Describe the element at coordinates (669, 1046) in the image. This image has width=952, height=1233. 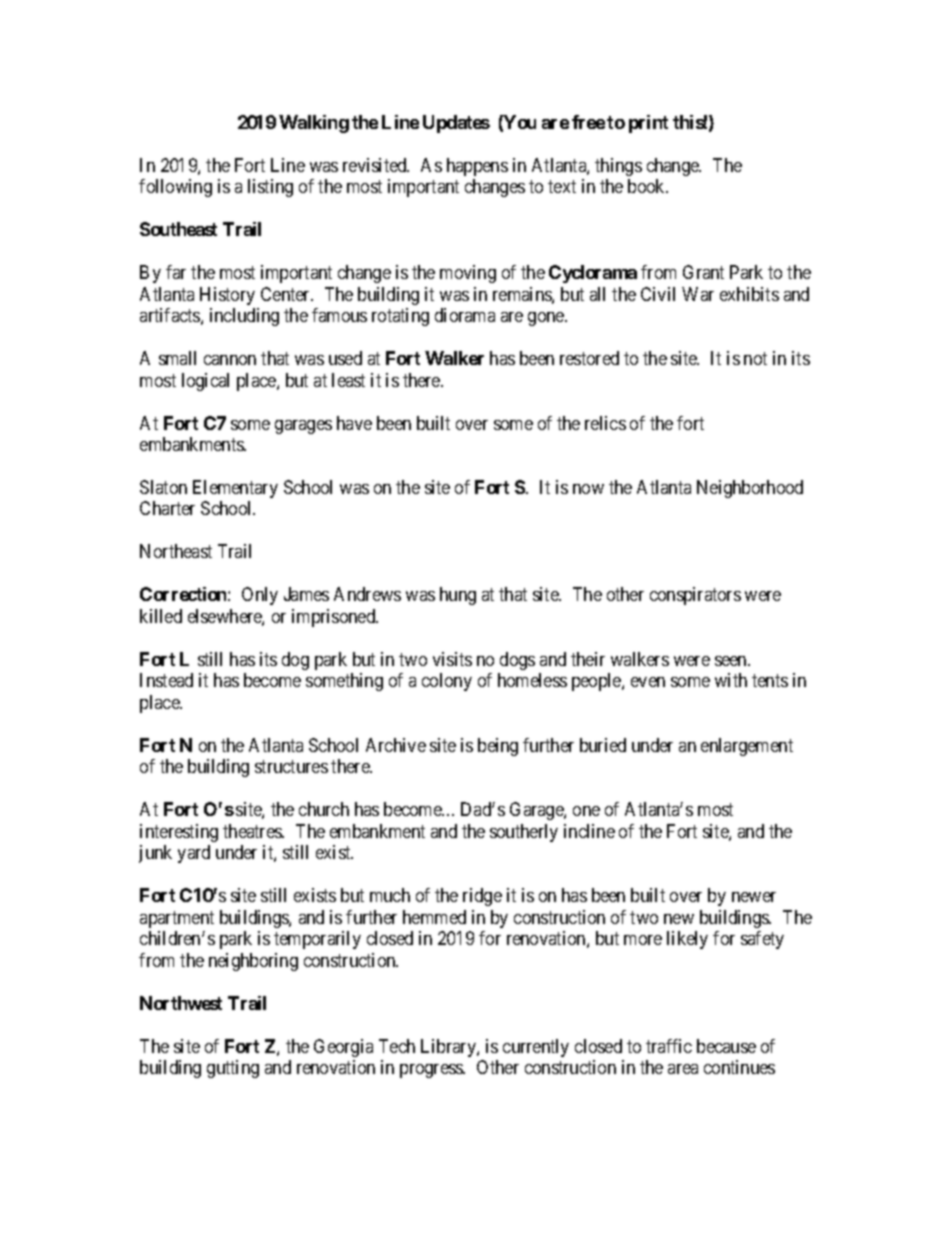
I see `traffic` at that location.
